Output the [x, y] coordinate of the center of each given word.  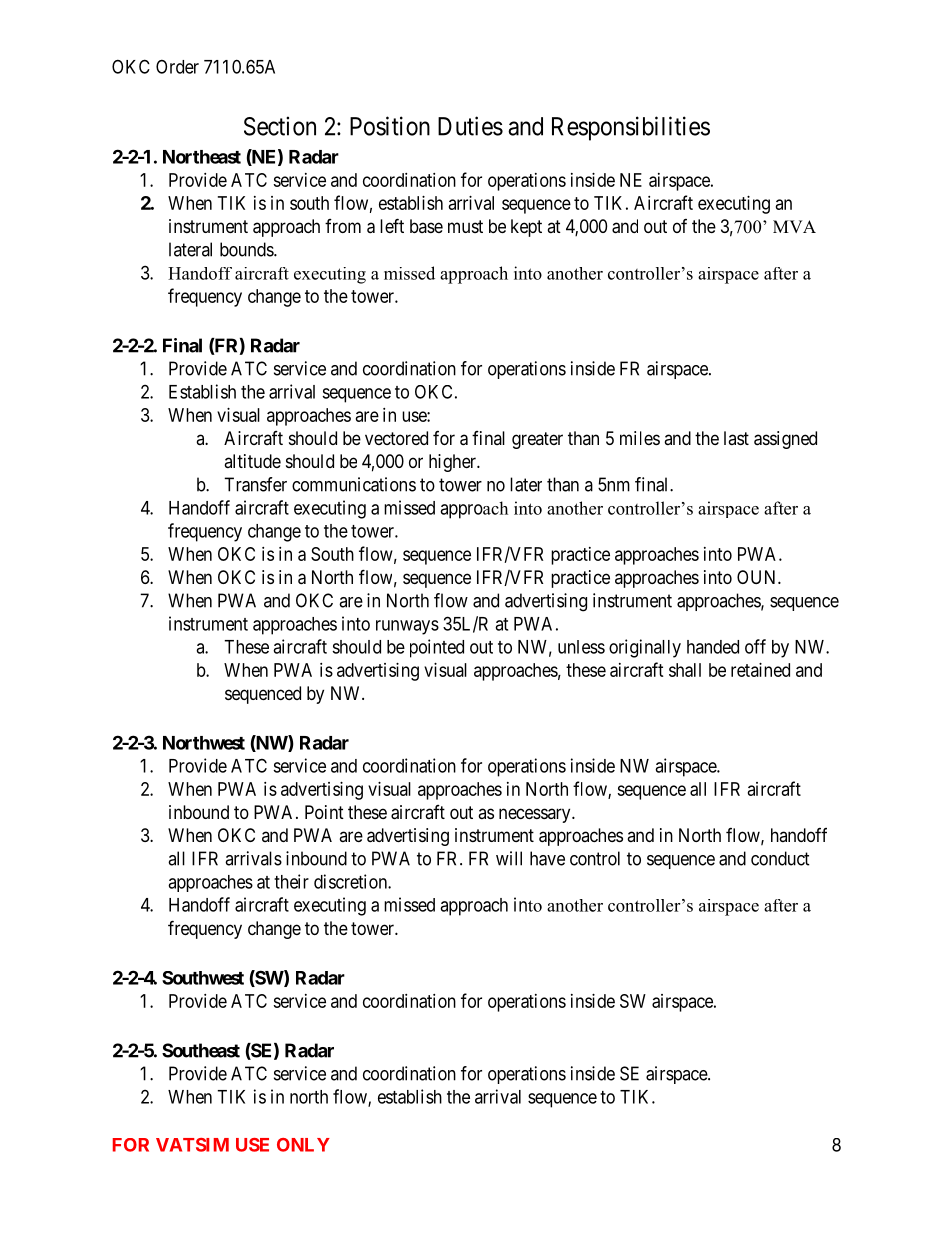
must [465, 226]
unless [581, 647]
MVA [794, 226]
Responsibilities [631, 128]
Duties [470, 126]
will [509, 858]
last [736, 438]
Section [280, 126]
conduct [780, 858]
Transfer [255, 484]
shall [685, 670]
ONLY [303, 1145]
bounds [247, 249]
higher [453, 463]
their [291, 881]
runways [407, 627]
